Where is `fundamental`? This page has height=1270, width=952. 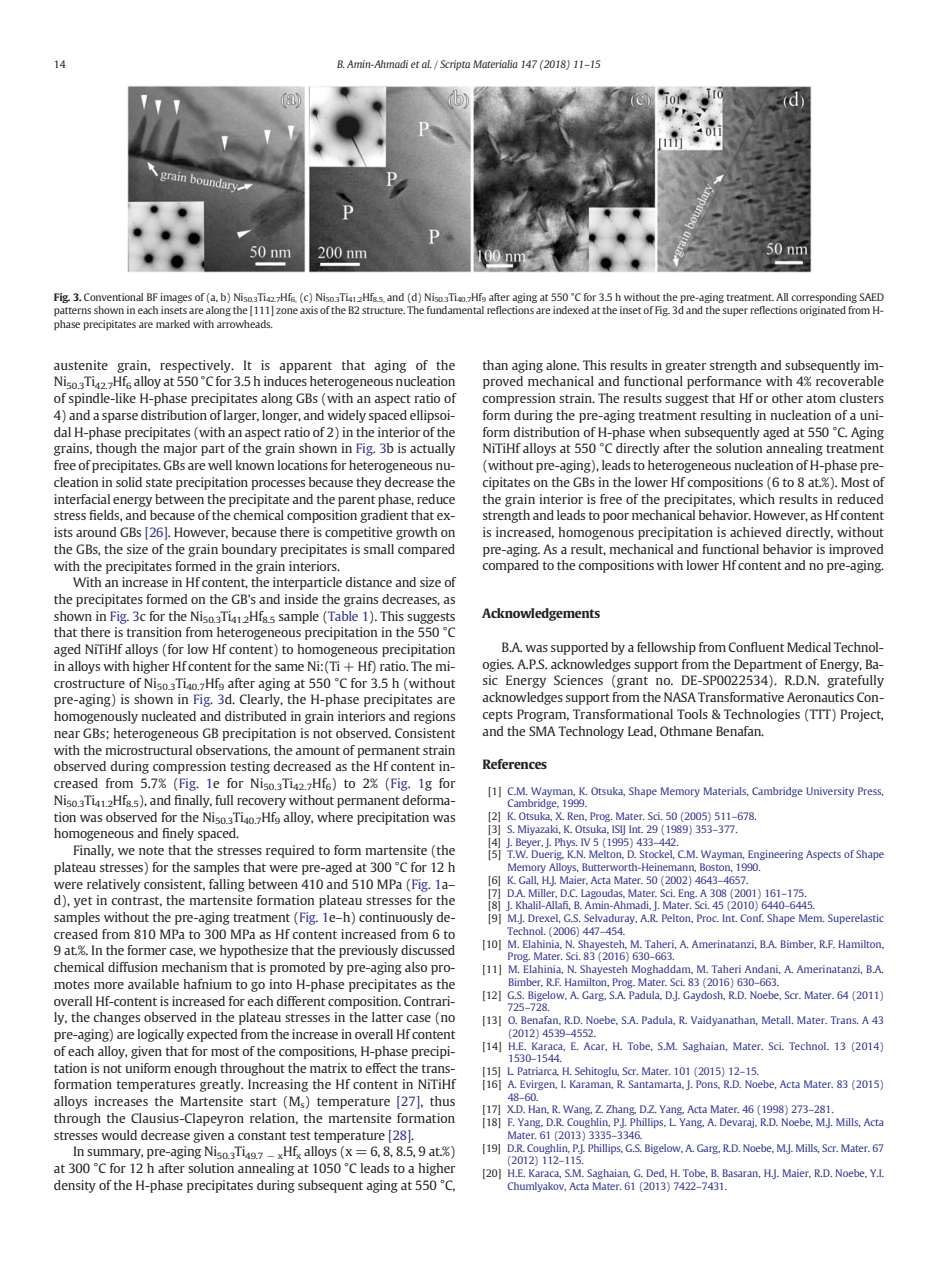
fundamental is located at coordinates (455, 310).
